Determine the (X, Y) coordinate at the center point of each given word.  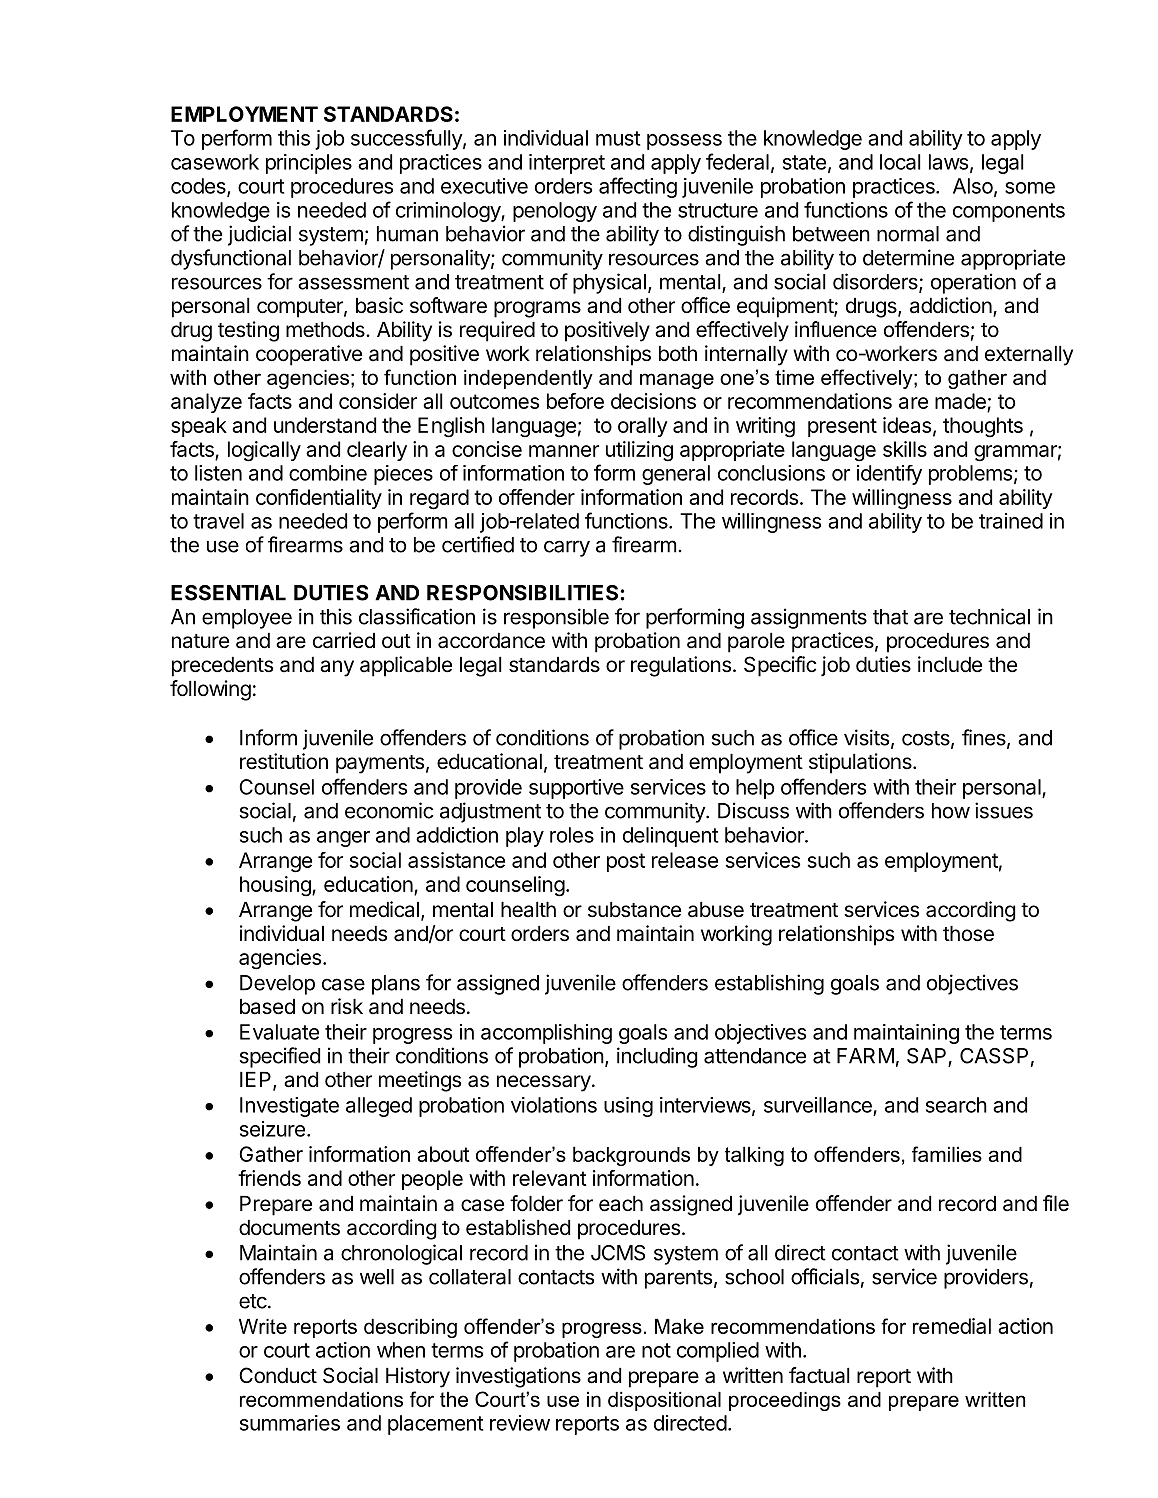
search (956, 1105)
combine (328, 473)
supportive (576, 789)
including (657, 1057)
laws (948, 162)
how (951, 811)
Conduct (278, 1375)
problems (970, 475)
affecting (638, 187)
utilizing (639, 451)
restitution (284, 761)
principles (309, 164)
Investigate (289, 1107)
